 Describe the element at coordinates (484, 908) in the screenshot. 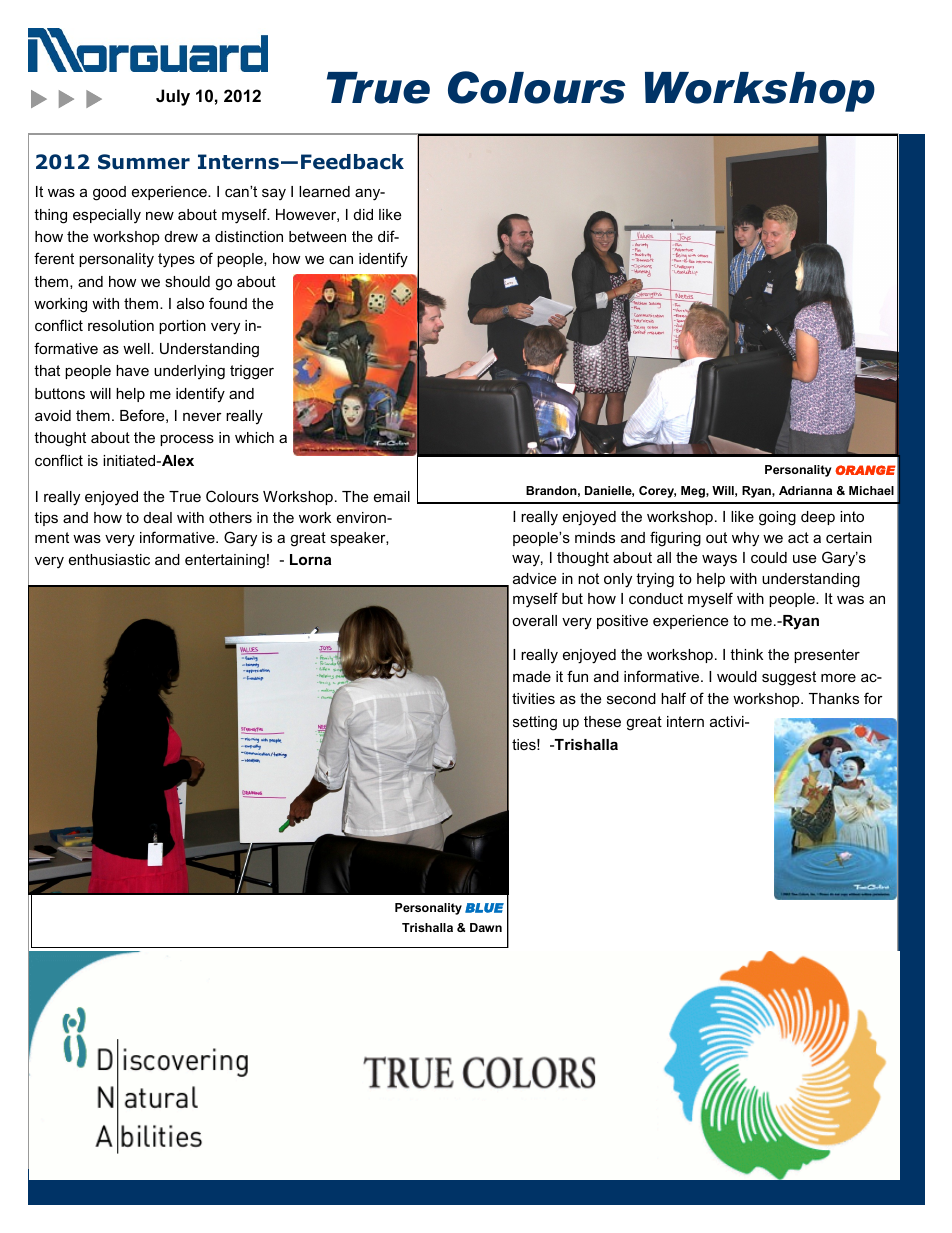

I see `BLUE` at that location.
